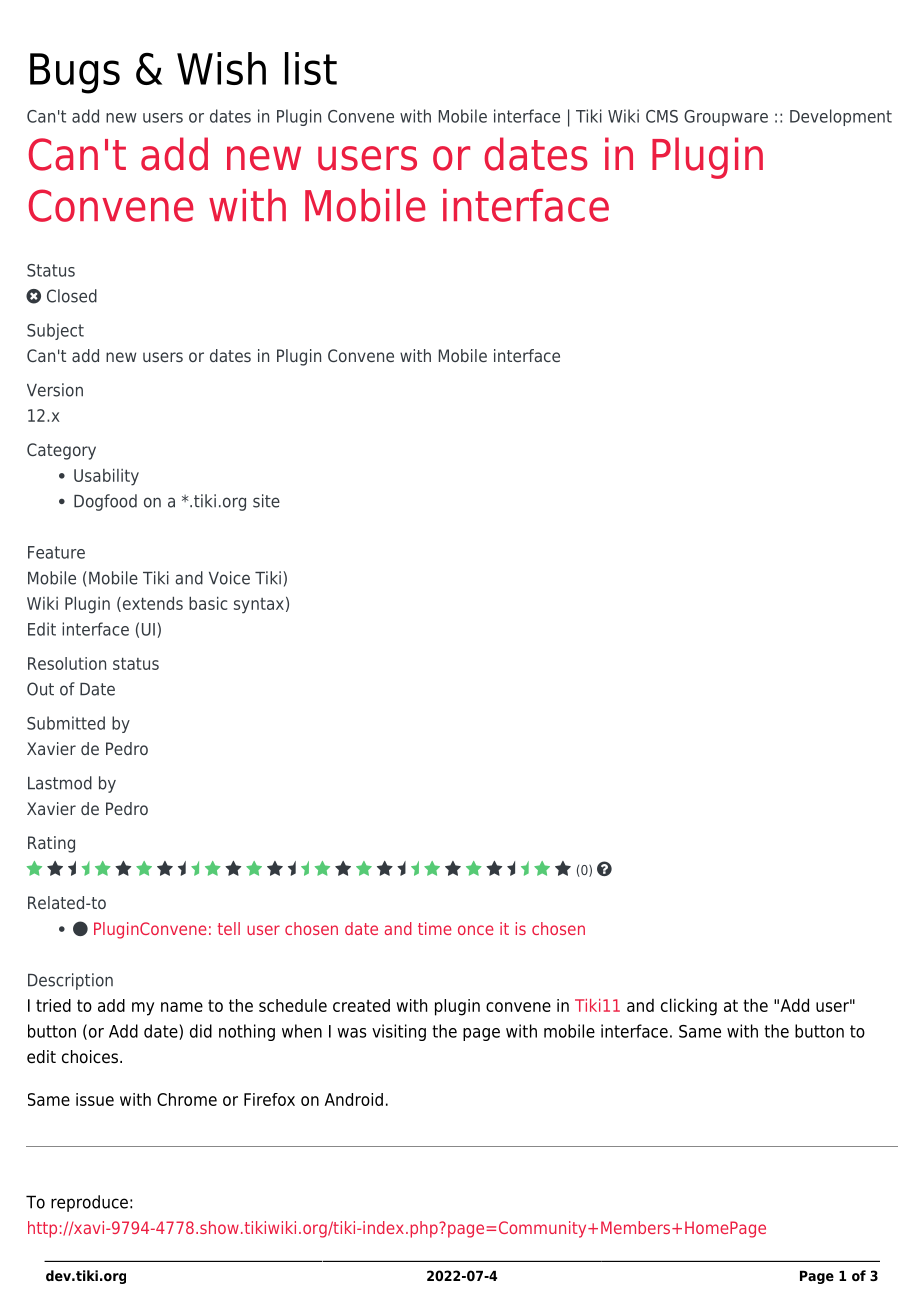 Image resolution: width=924 pixels, height=1308 pixels. I want to click on extends, so click(151, 604).
